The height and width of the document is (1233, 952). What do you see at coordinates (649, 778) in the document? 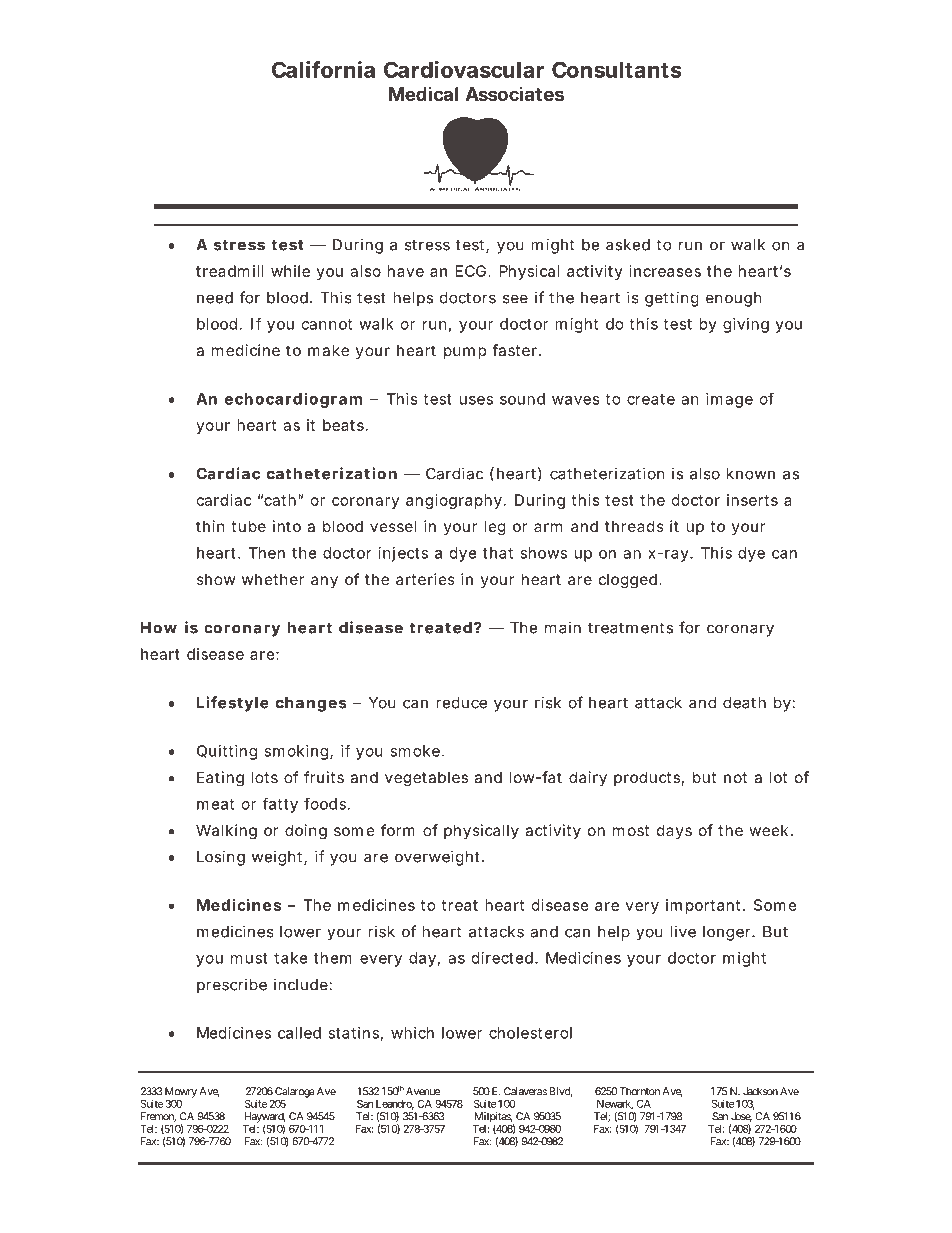
I see `products` at bounding box center [649, 778].
